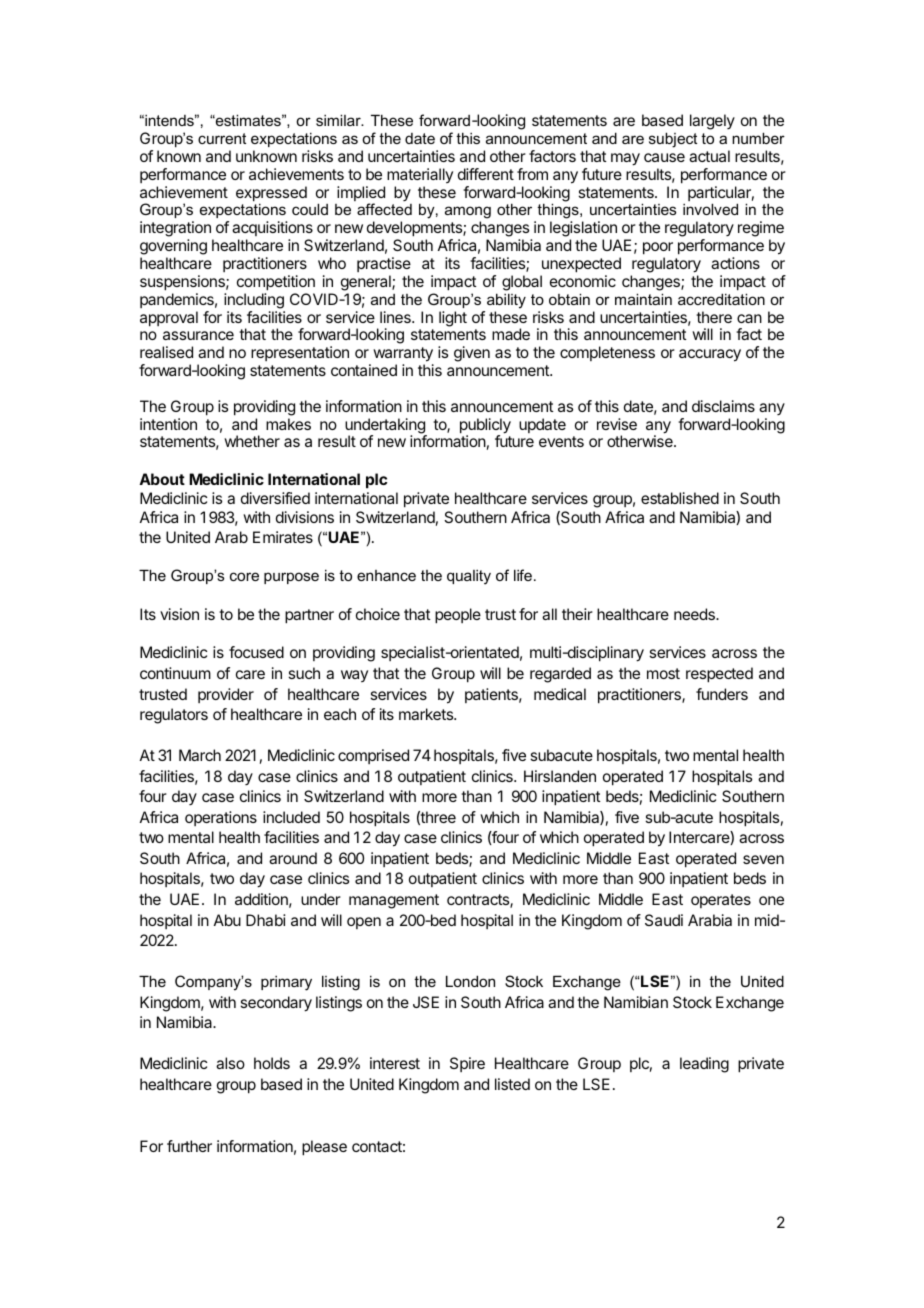  I want to click on given, so click(472, 354).
